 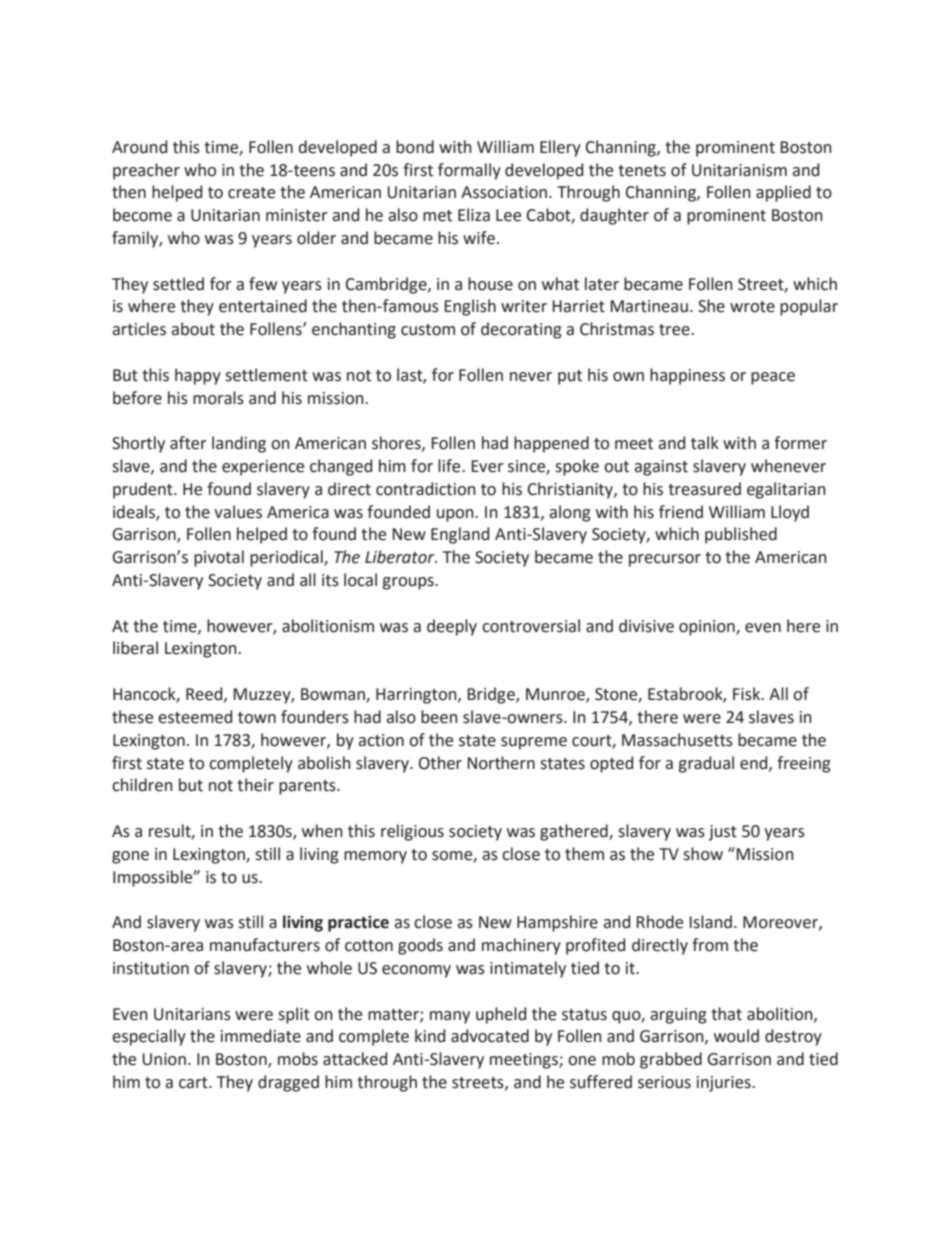 I want to click on advocated, so click(x=490, y=1036).
